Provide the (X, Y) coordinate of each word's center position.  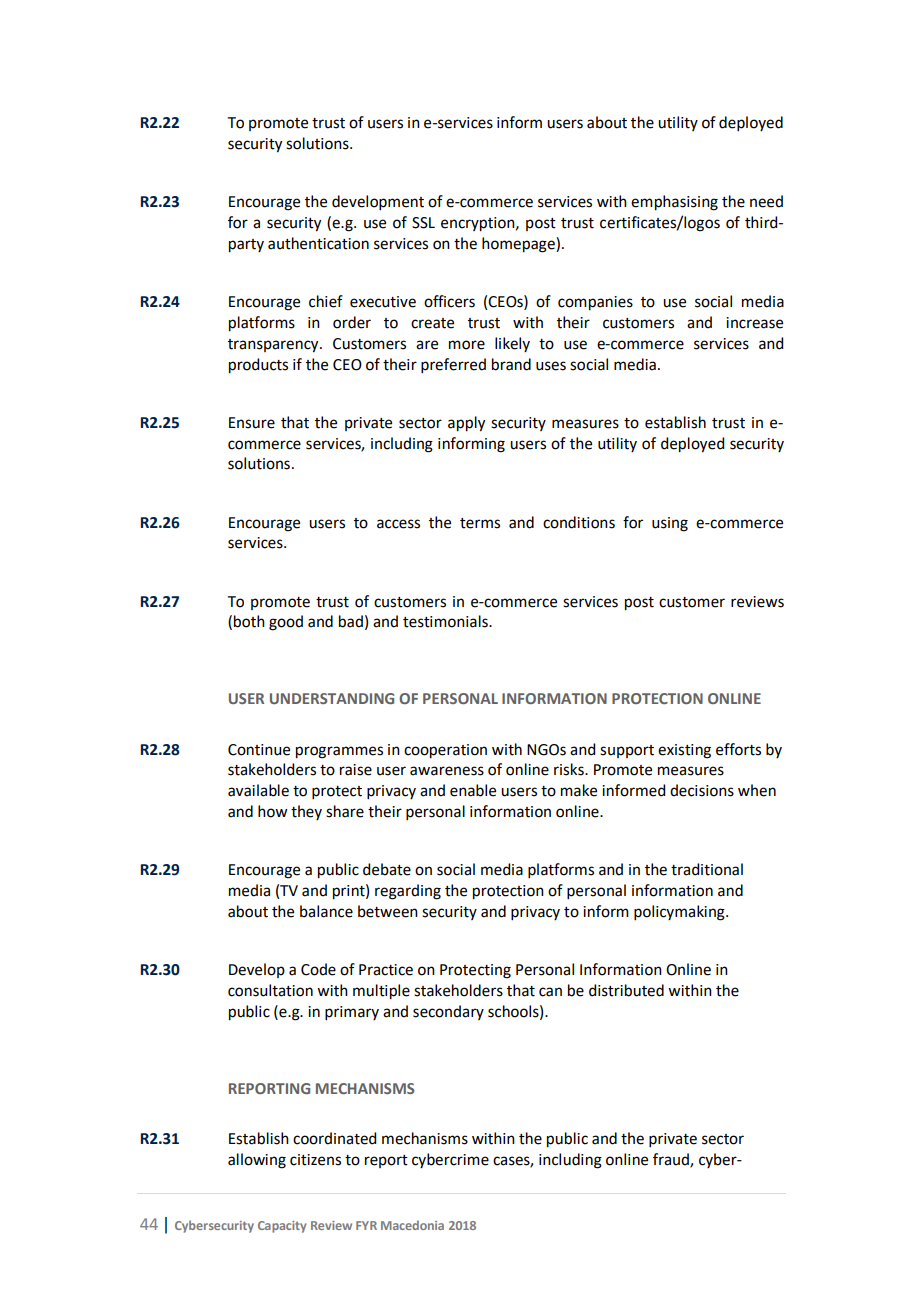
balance (326, 911)
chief (326, 301)
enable (473, 790)
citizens (315, 1160)
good (286, 623)
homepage (519, 245)
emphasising (674, 203)
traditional (707, 869)
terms (480, 523)
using (670, 524)
